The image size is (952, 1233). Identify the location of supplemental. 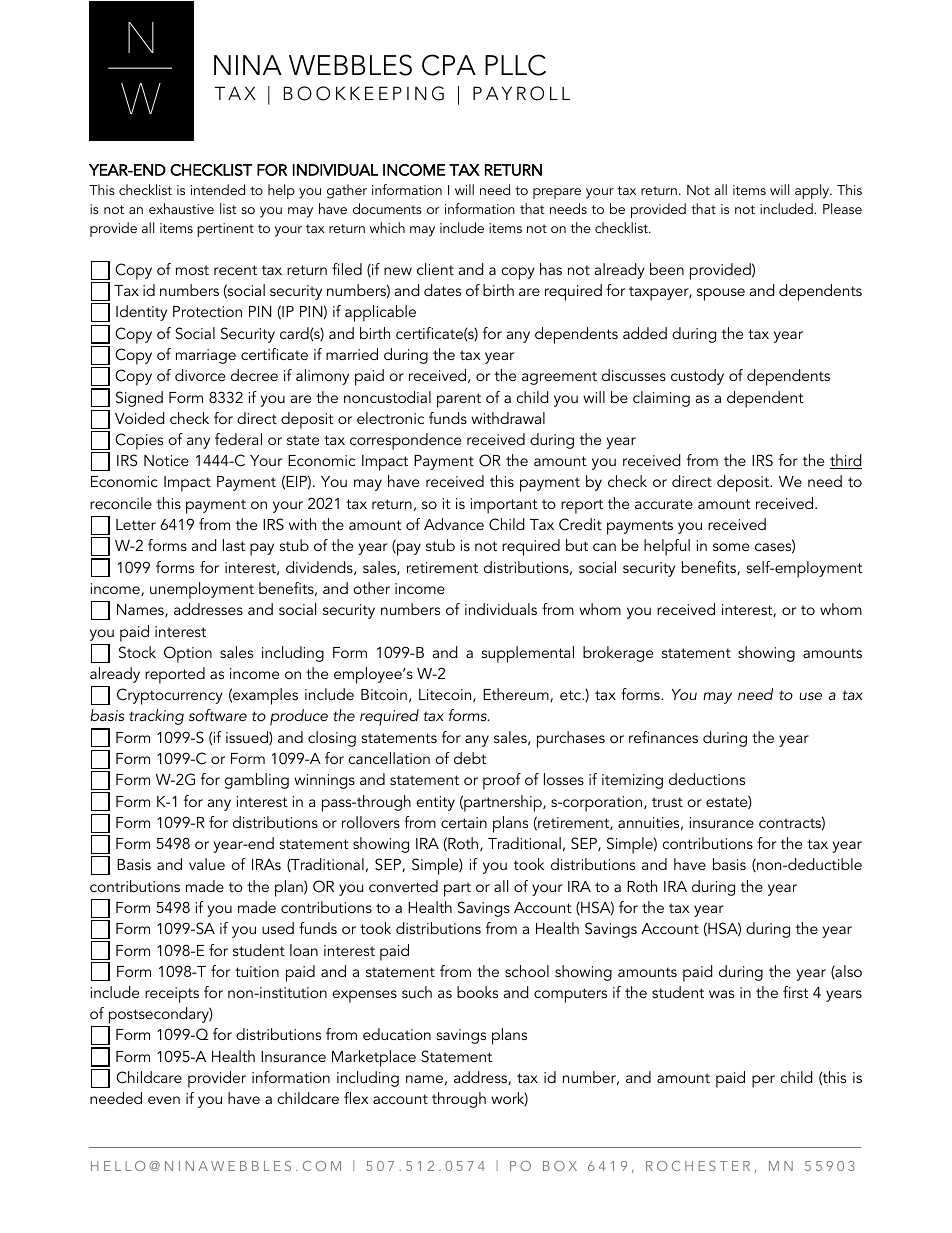
(528, 654).
